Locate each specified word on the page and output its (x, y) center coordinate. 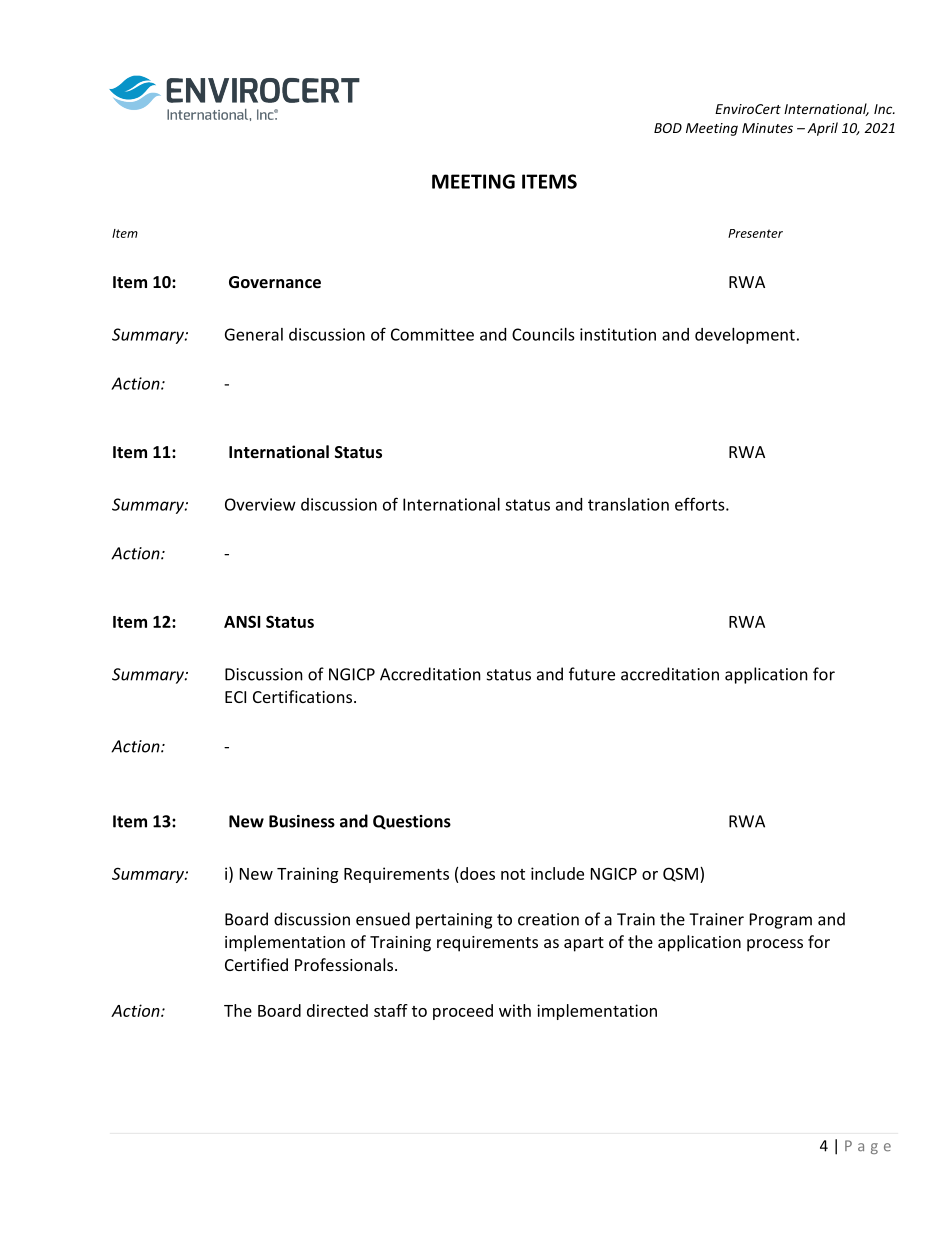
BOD (668, 128)
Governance (275, 282)
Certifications (304, 696)
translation (628, 504)
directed (337, 1010)
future (592, 674)
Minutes (767, 128)
